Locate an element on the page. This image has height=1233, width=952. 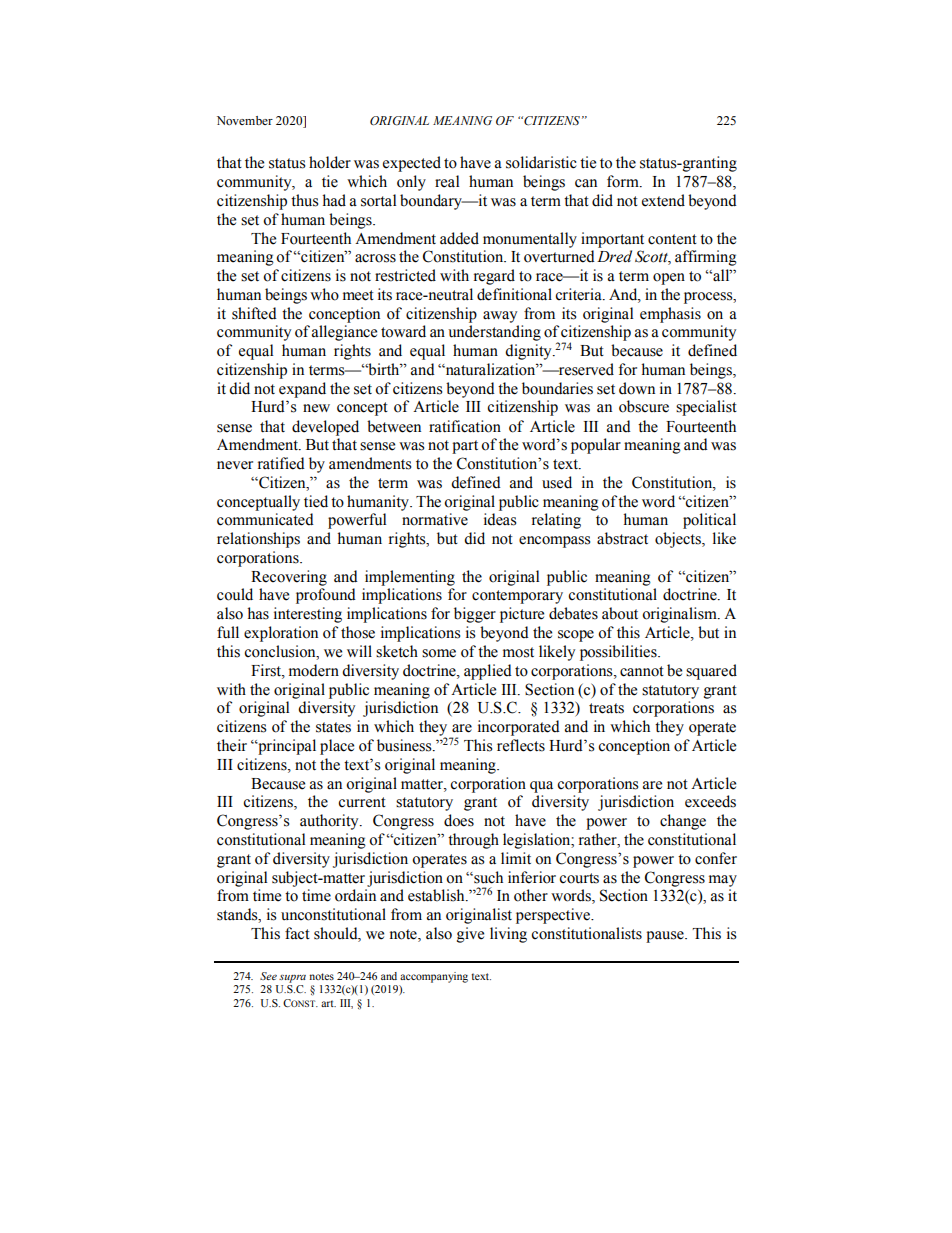
emphasis is located at coordinates (670, 315).
